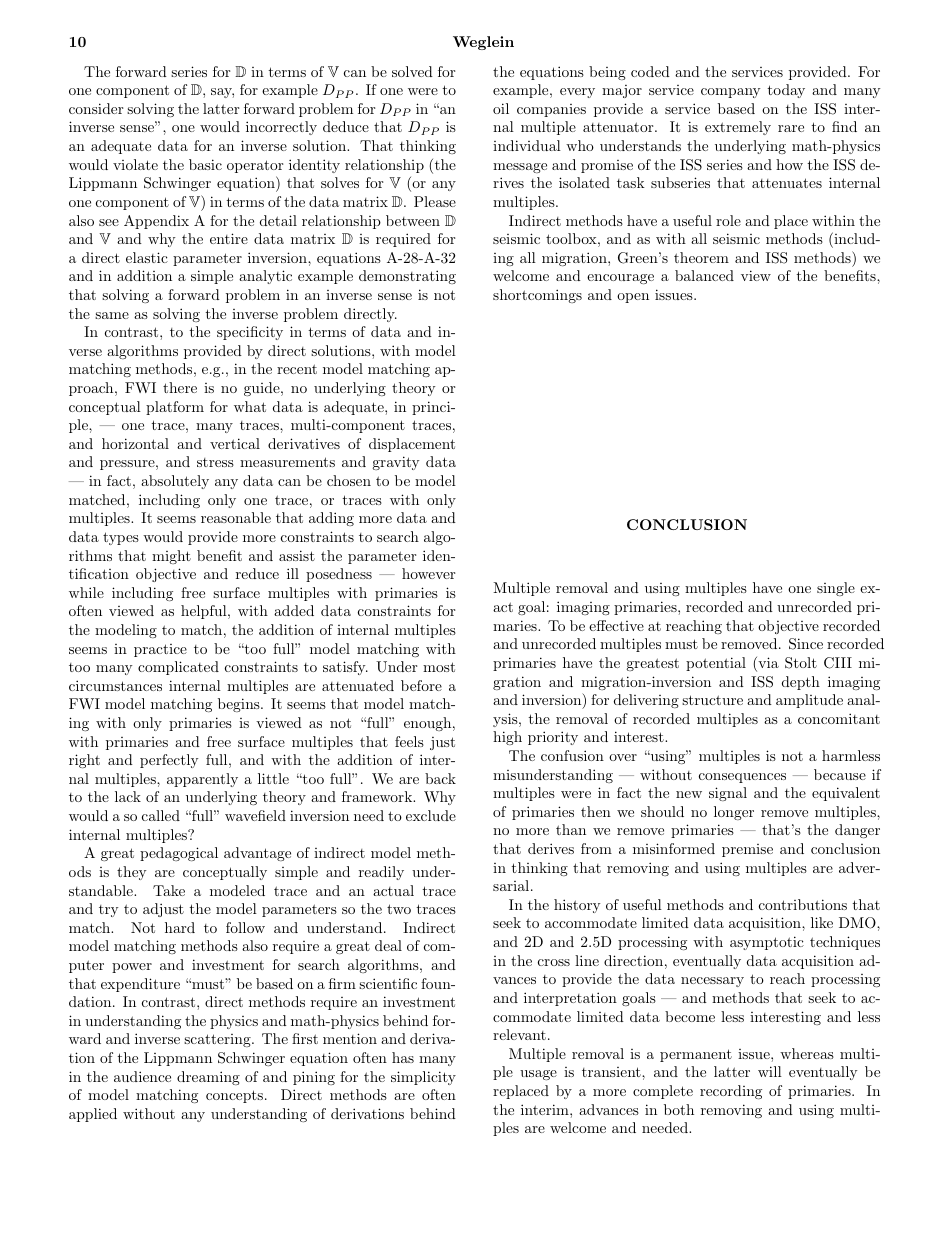  I want to click on today, so click(786, 91).
